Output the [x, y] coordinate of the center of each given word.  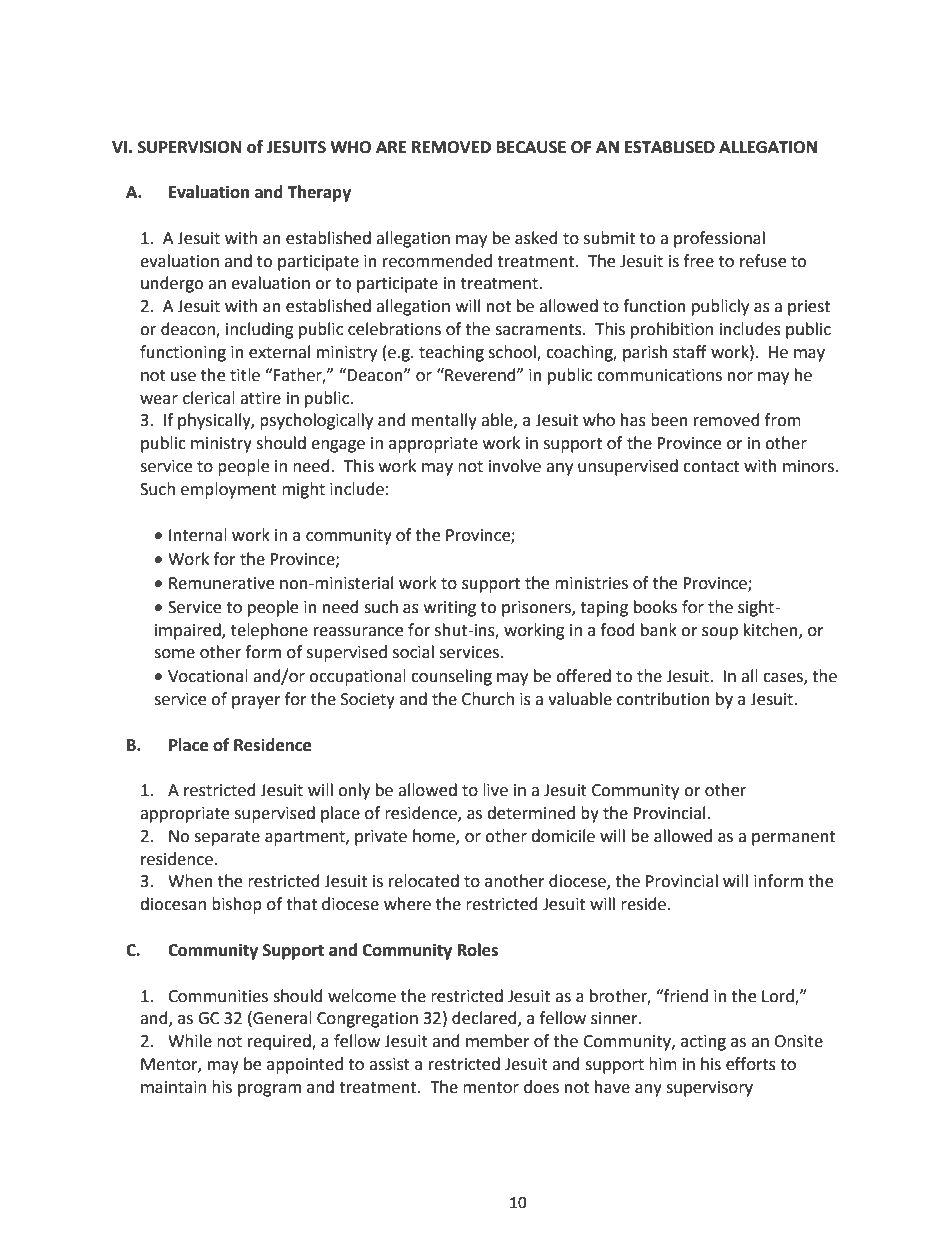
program [269, 1090]
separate [227, 838]
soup [720, 633]
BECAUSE [531, 147]
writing [450, 609]
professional [719, 239]
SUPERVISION [189, 147]
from [783, 420]
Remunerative [221, 583]
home [435, 837]
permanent [793, 838]
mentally [444, 421]
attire [260, 398]
